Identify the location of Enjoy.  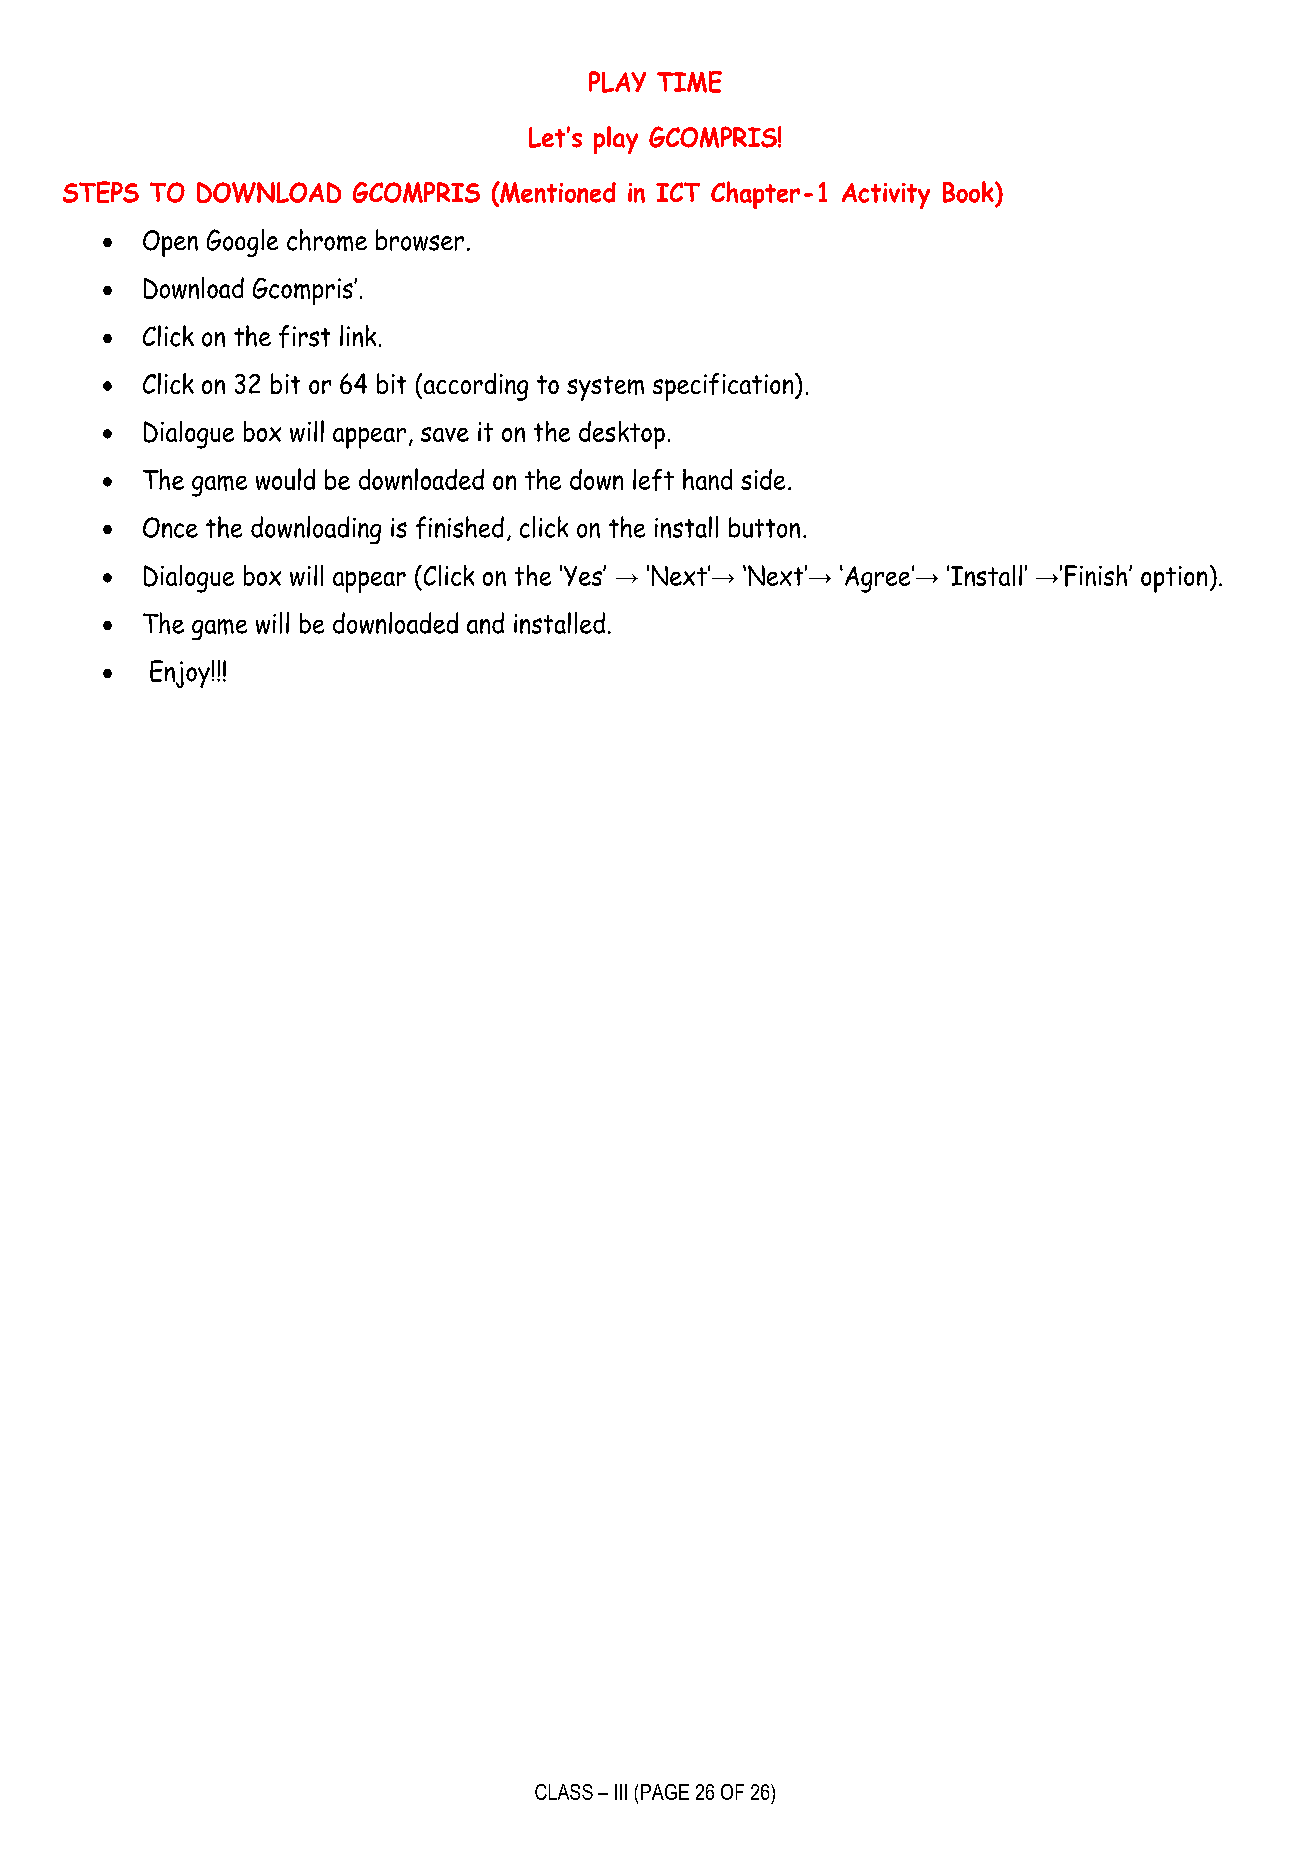
(180, 674).
